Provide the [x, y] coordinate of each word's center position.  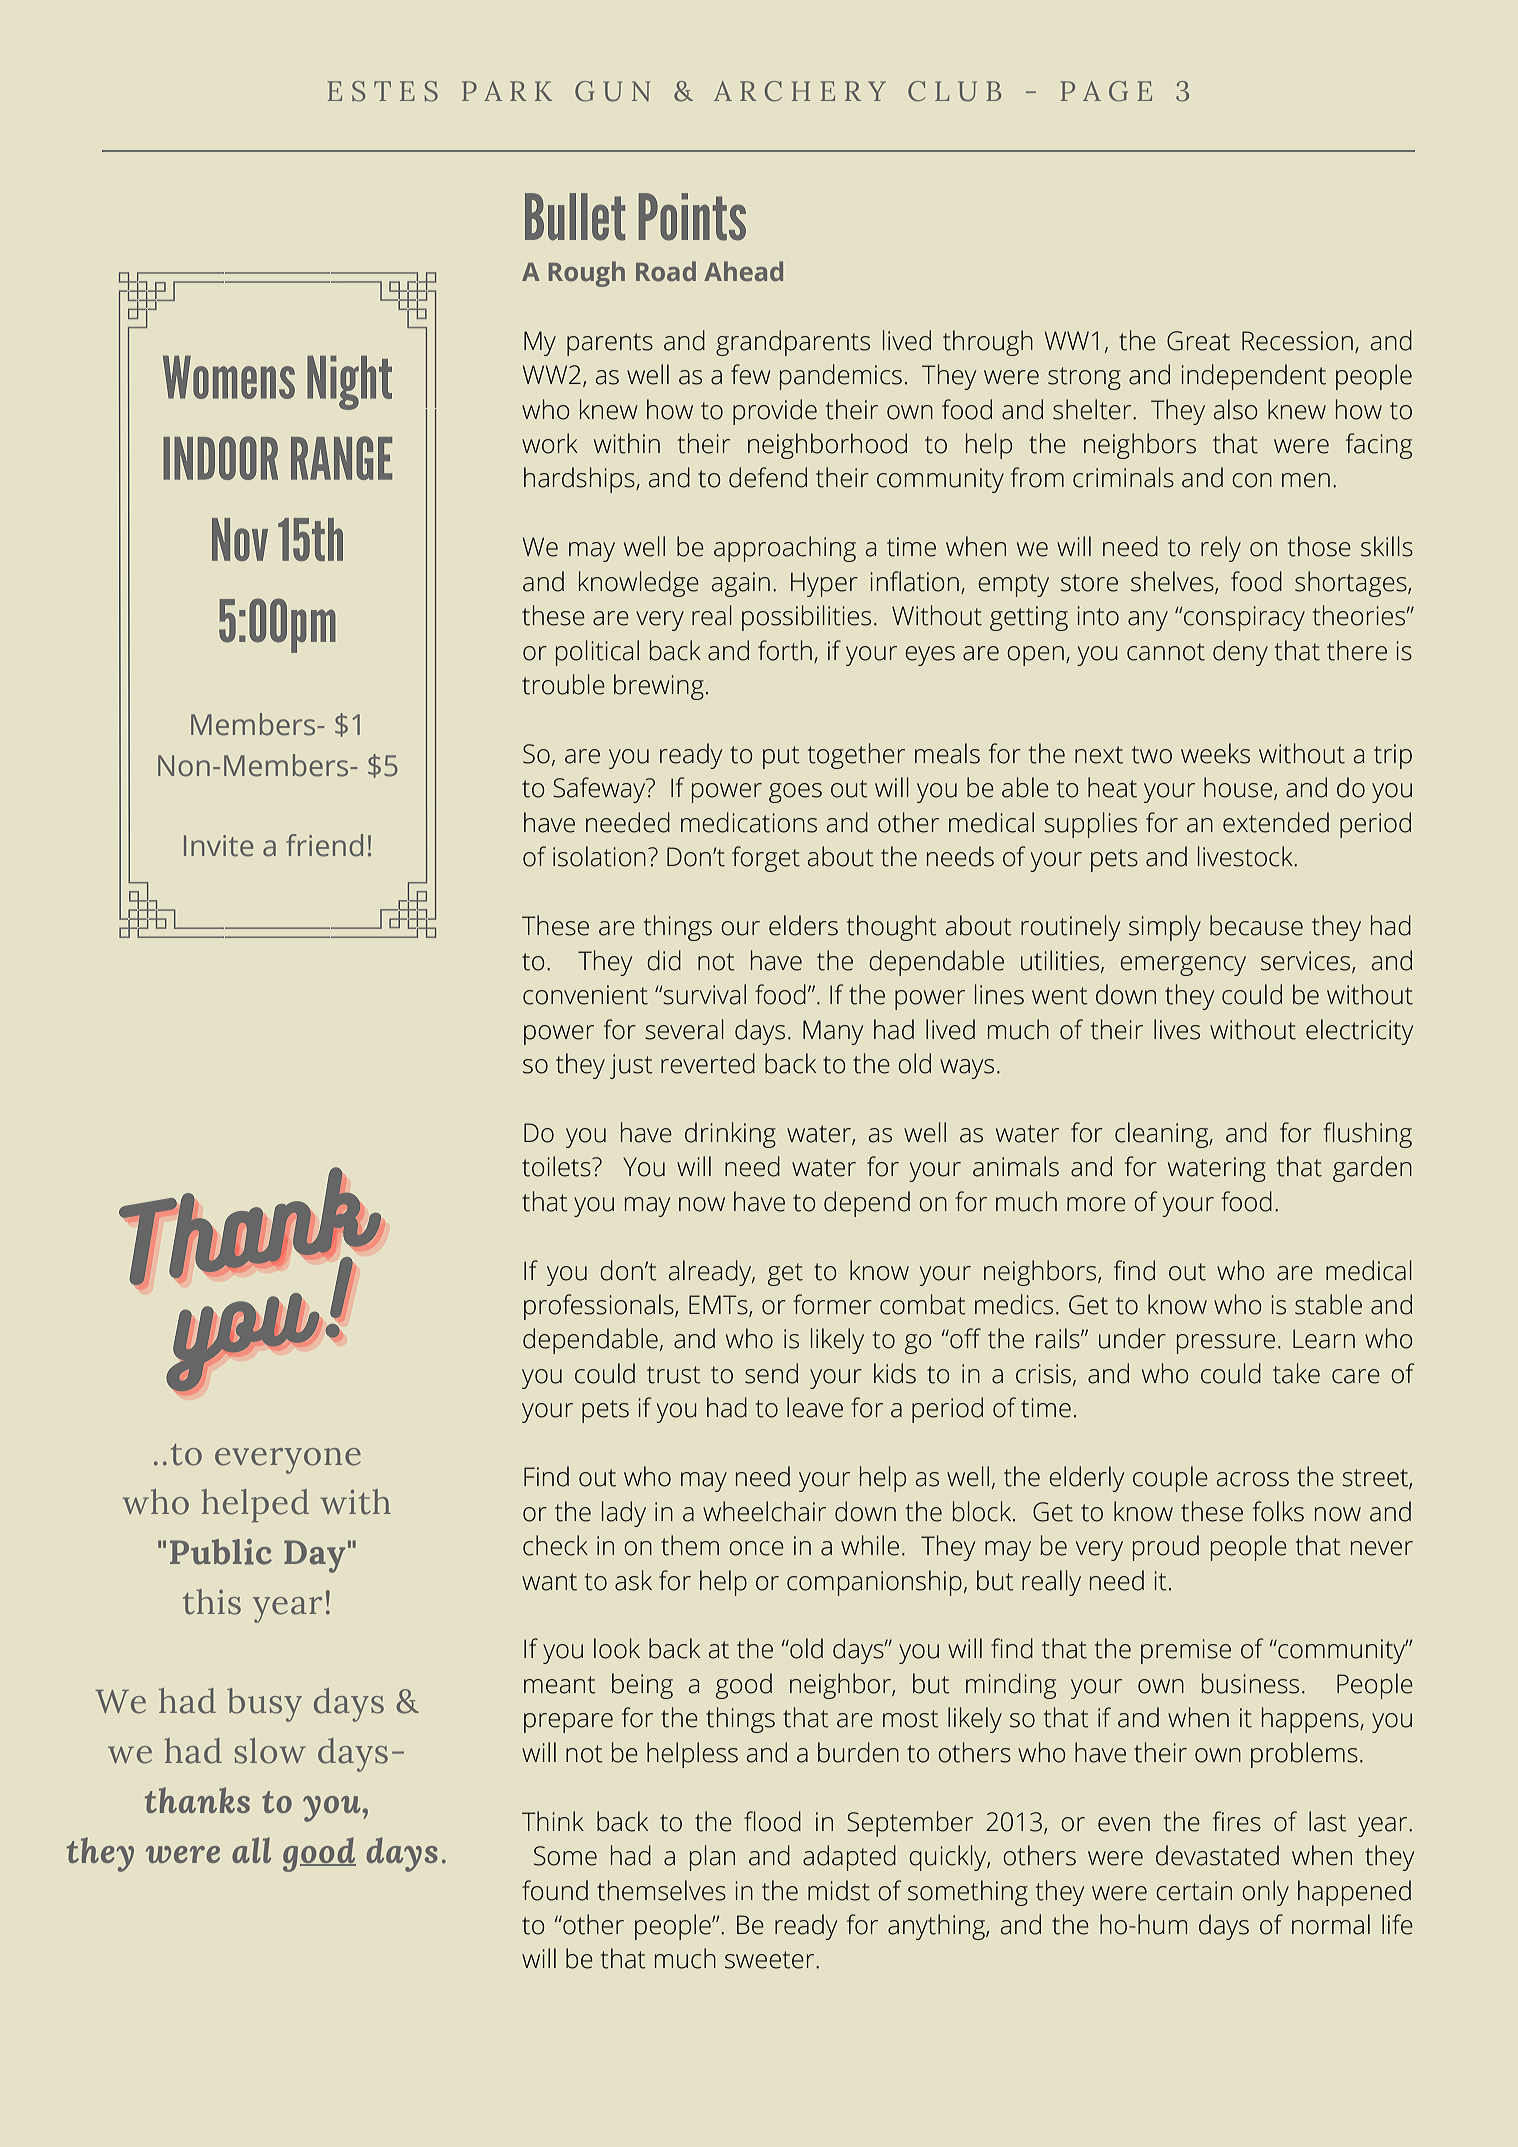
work [550, 443]
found [555, 1890]
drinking [730, 1135]
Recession [1297, 341]
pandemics [841, 377]
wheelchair [764, 1511]
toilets [557, 1166]
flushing [1367, 1135]
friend [324, 845]
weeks [1215, 753]
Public [221, 1552]
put [781, 757]
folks [1278, 1511]
